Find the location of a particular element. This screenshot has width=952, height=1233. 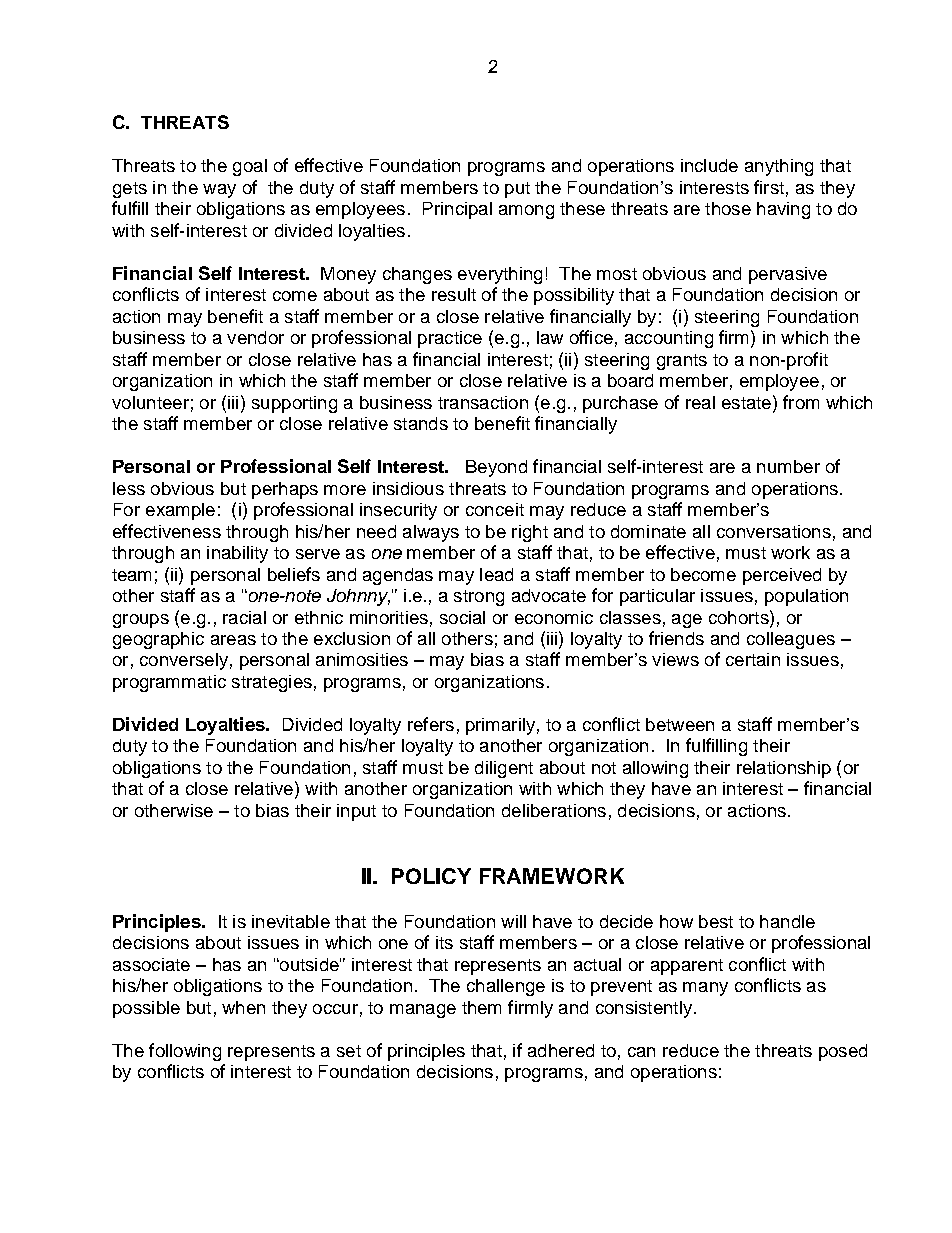

example is located at coordinates (180, 511).
